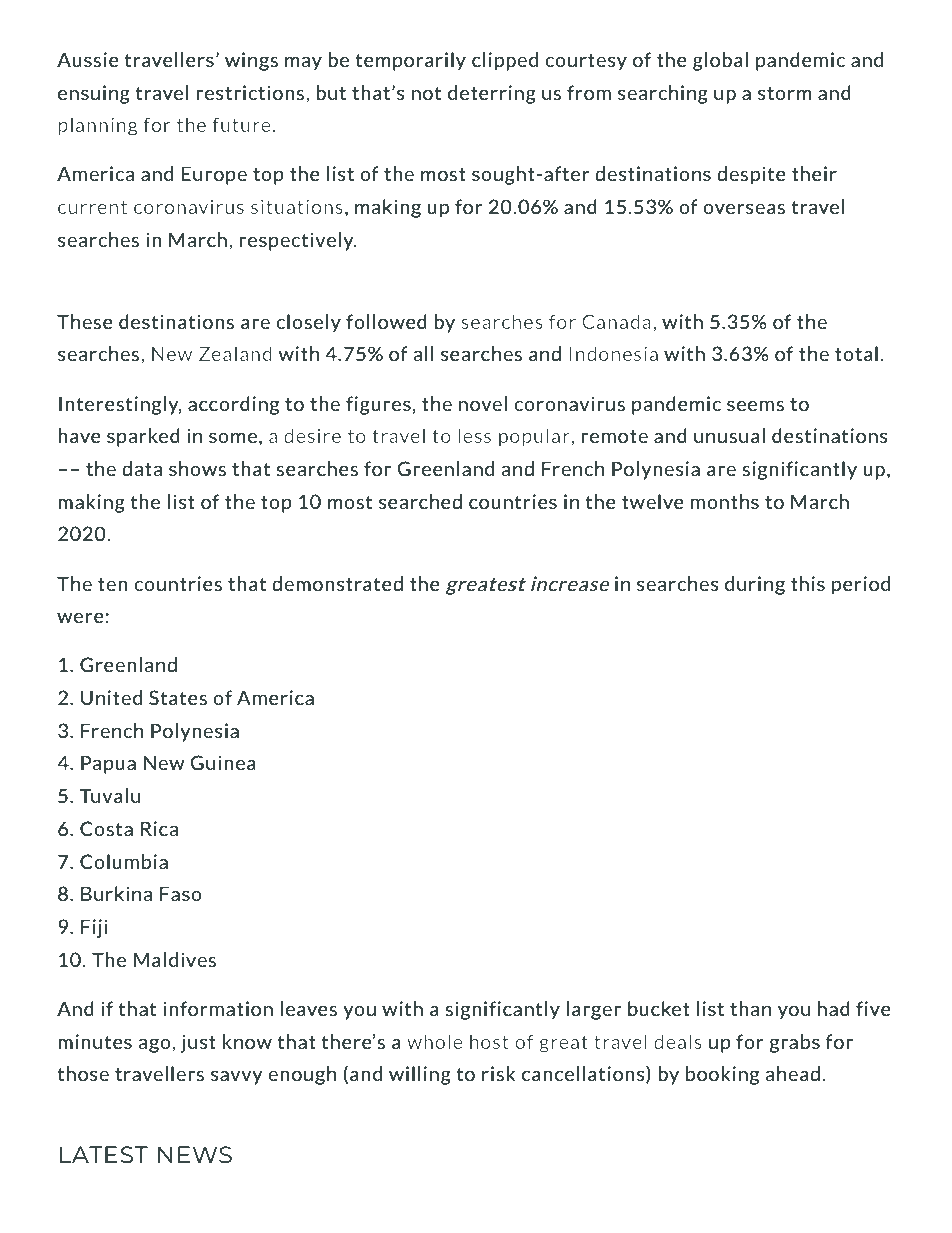 This document has width=952, height=1233. I want to click on risk, so click(498, 1073).
